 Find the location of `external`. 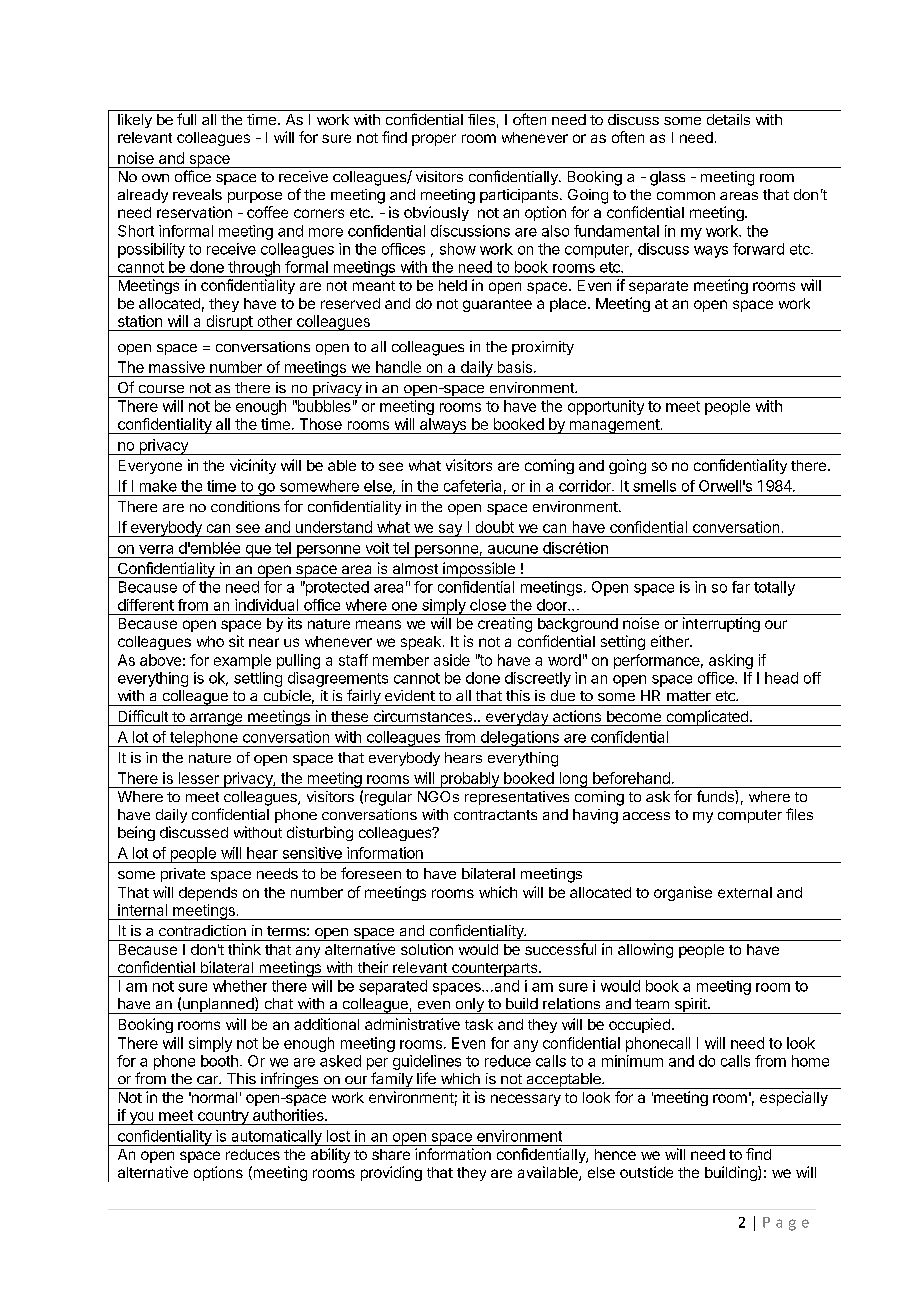

external is located at coordinates (745, 892).
